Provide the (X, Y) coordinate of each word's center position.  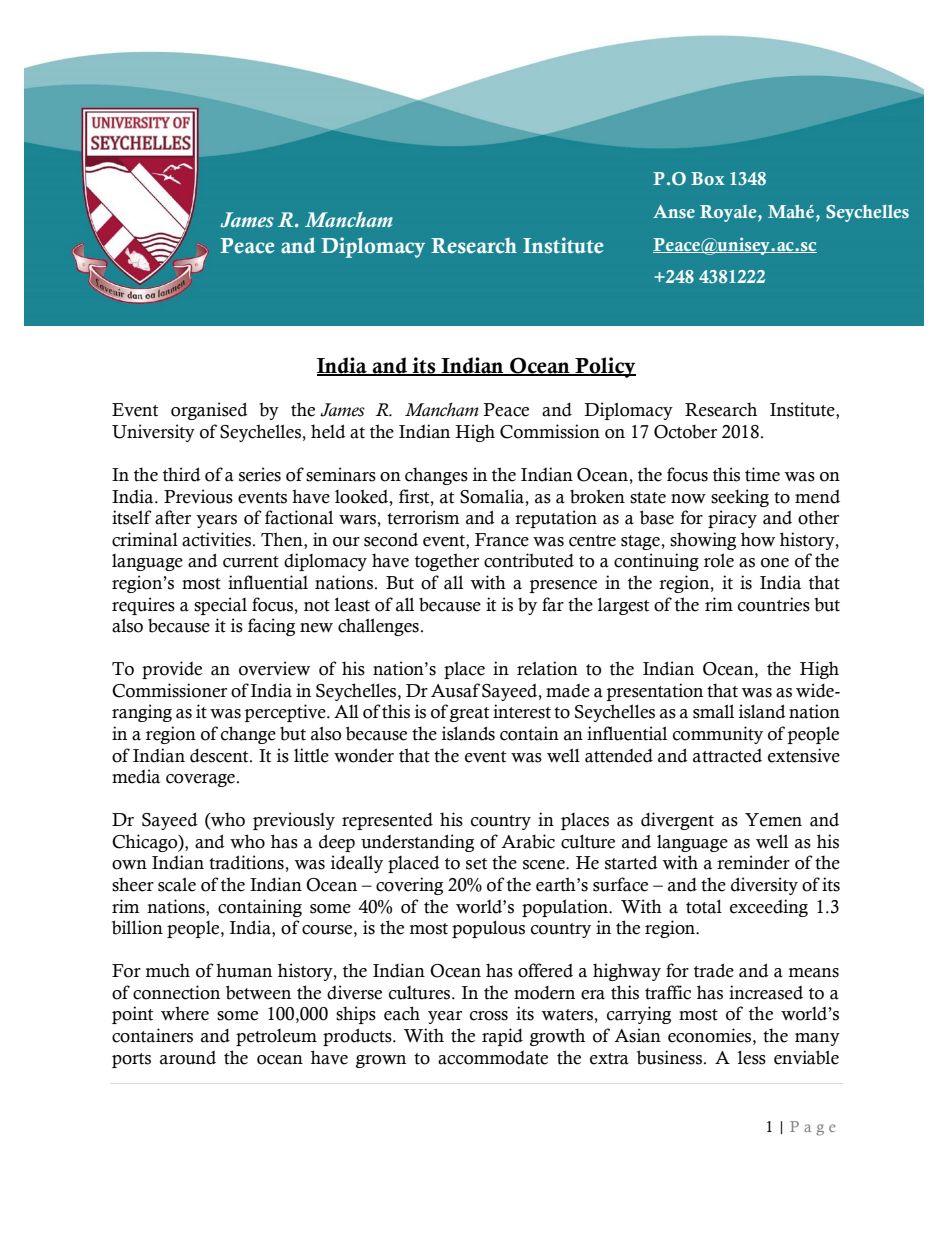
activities (218, 539)
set (476, 864)
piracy (732, 519)
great (469, 714)
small (713, 711)
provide (172, 670)
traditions (247, 862)
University (153, 433)
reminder (753, 862)
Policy (604, 367)
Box (708, 178)
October (685, 432)
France (502, 540)
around (188, 1057)
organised (209, 411)
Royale (729, 213)
